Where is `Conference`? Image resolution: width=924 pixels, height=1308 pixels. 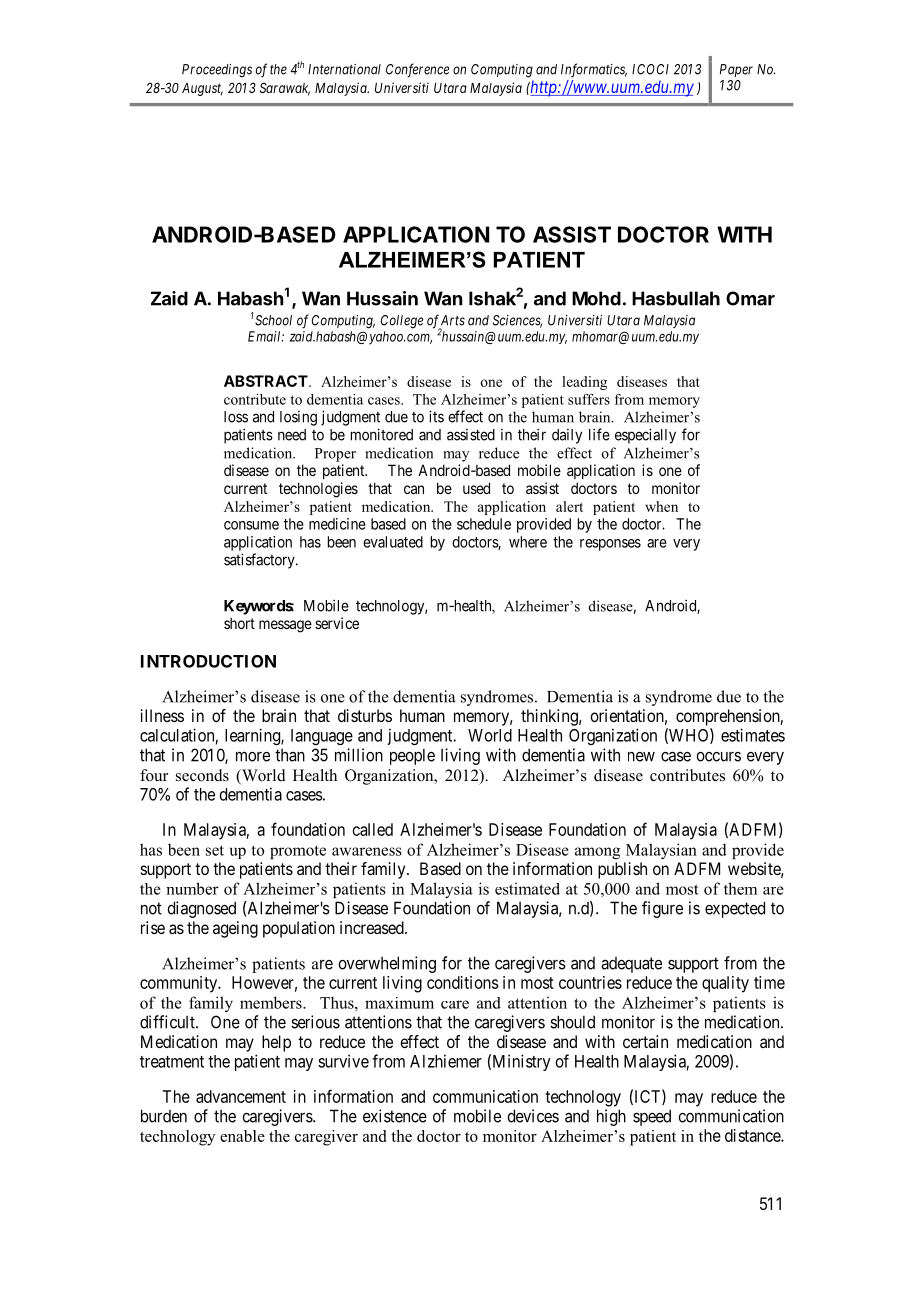 Conference is located at coordinates (417, 70).
